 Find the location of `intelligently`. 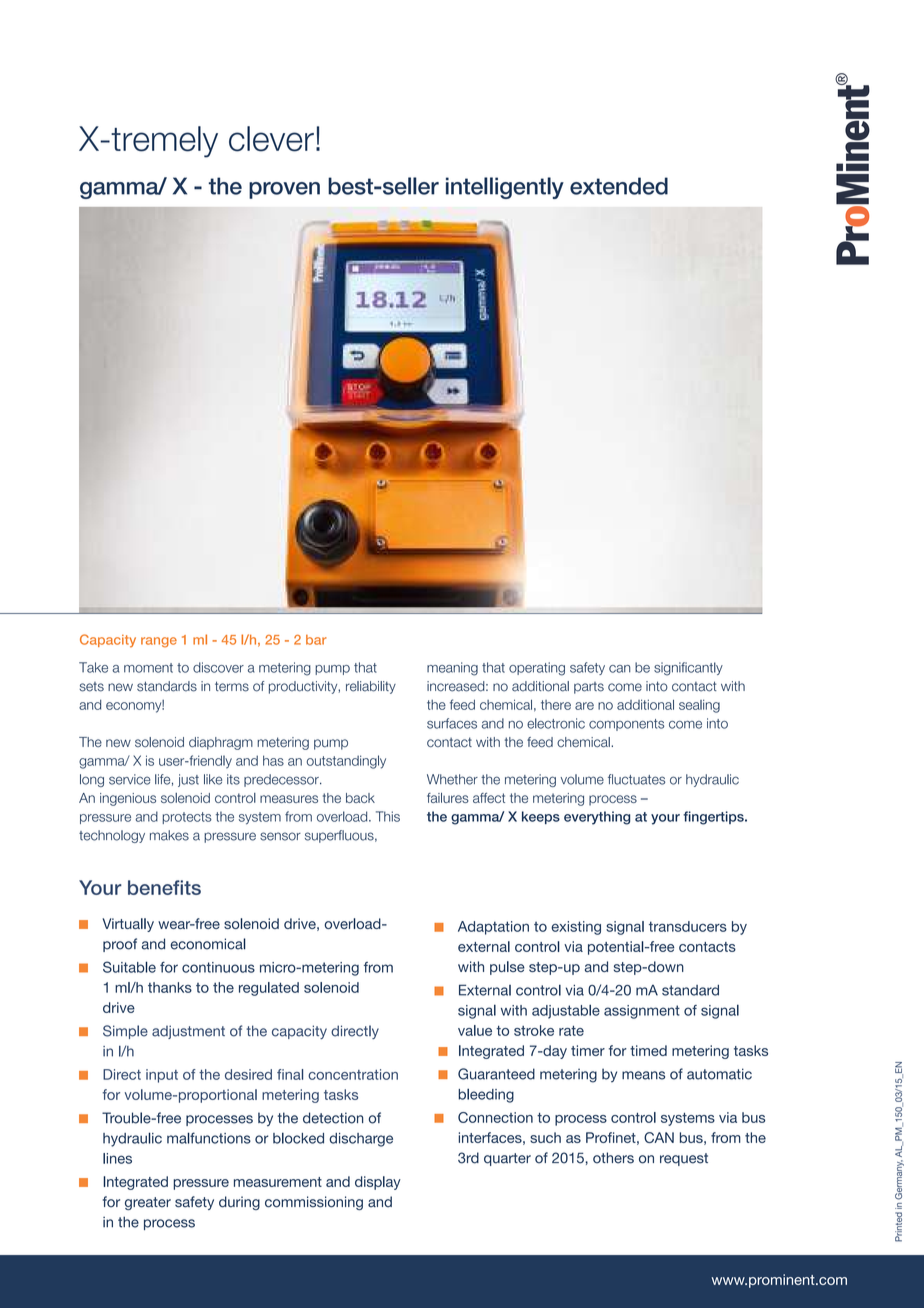

intelligently is located at coordinates (505, 188).
